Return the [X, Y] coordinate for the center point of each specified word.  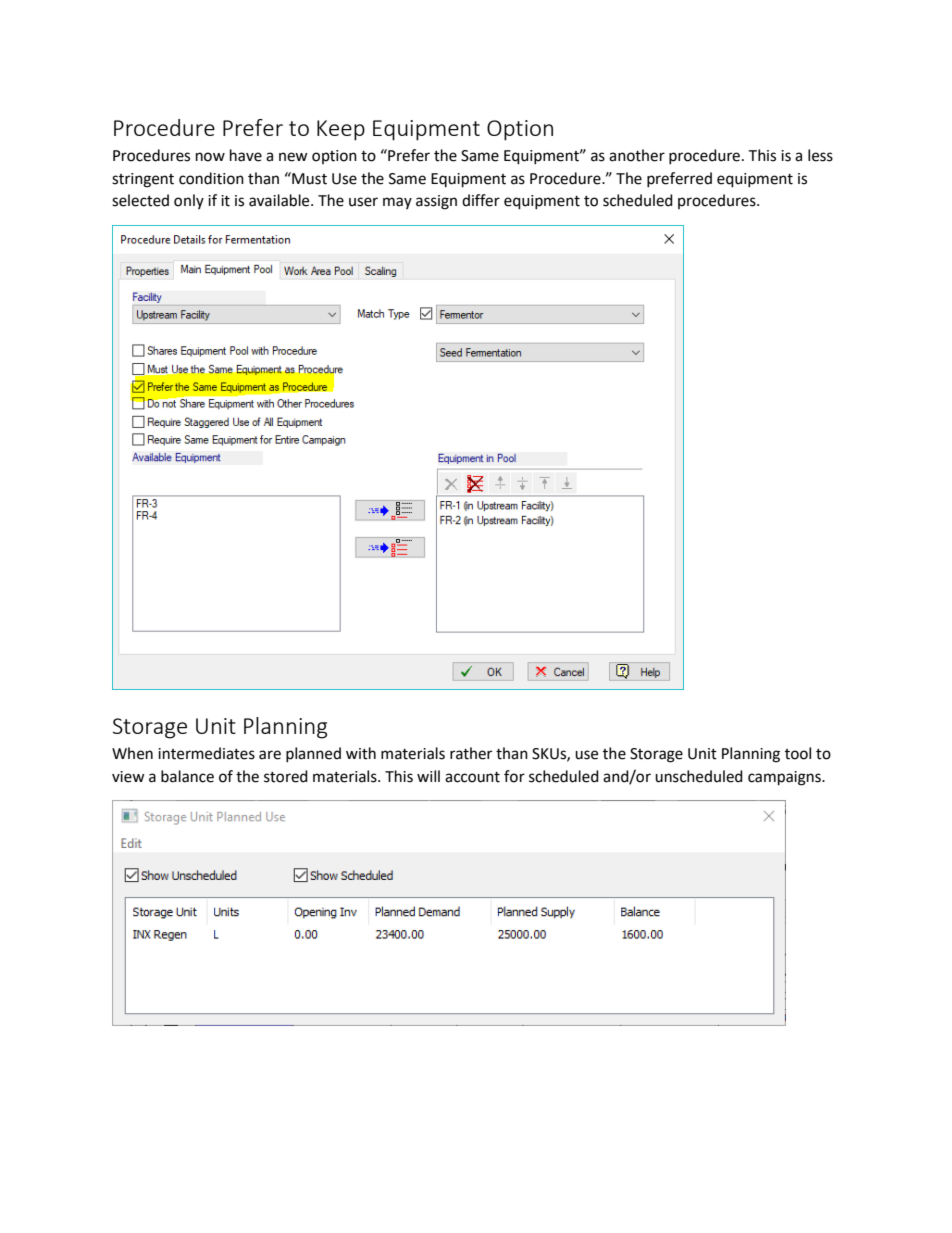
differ [481, 200]
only [189, 201]
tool [798, 753]
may [397, 203]
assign [436, 202]
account [472, 777]
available [280, 200]
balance [187, 776]
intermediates [206, 753]
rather [471, 753]
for [514, 776]
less [820, 155]
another [637, 155]
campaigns [785, 778]
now [210, 157]
